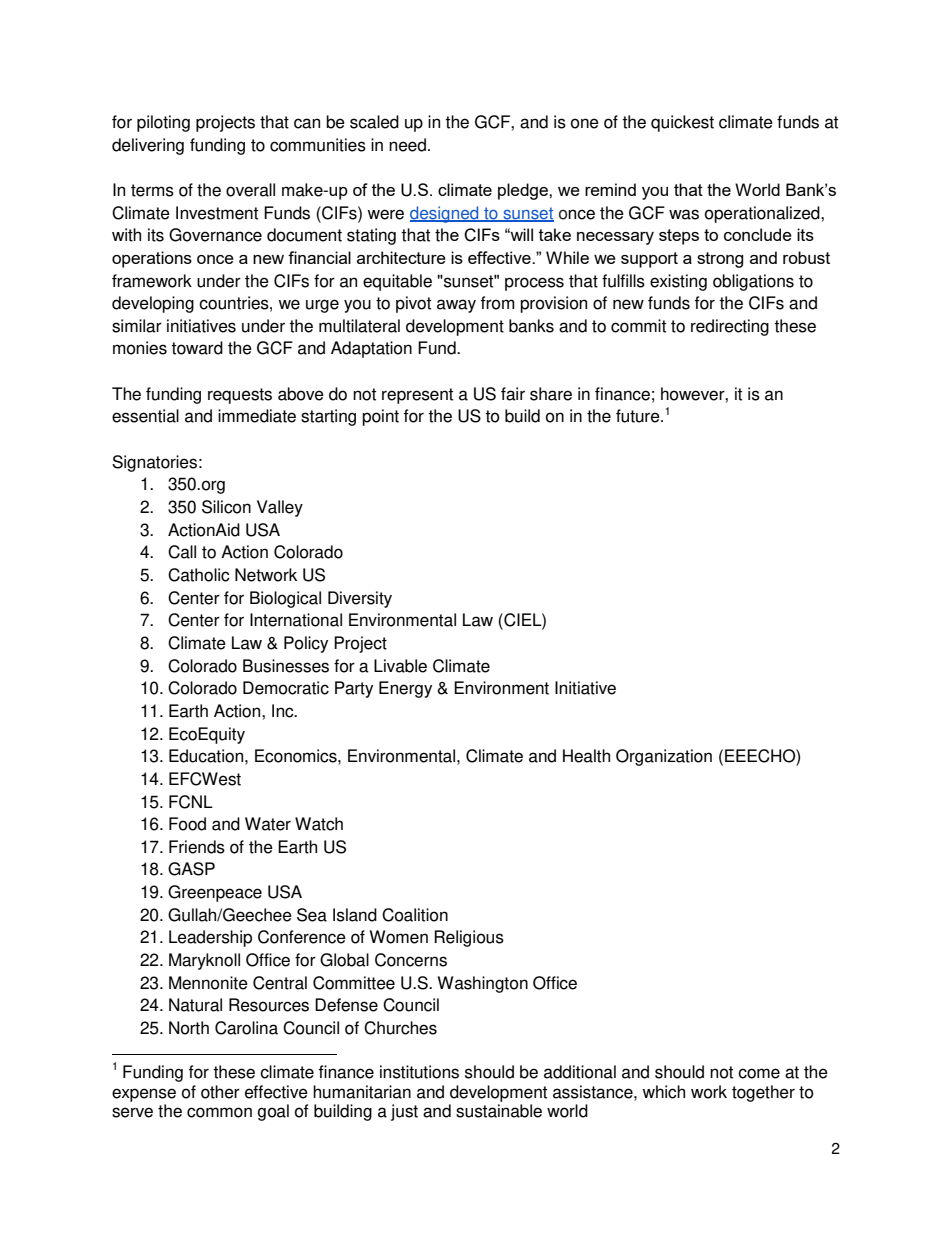 Image resolution: width=952 pixels, height=1233 pixels. I want to click on Inc, so click(284, 711).
